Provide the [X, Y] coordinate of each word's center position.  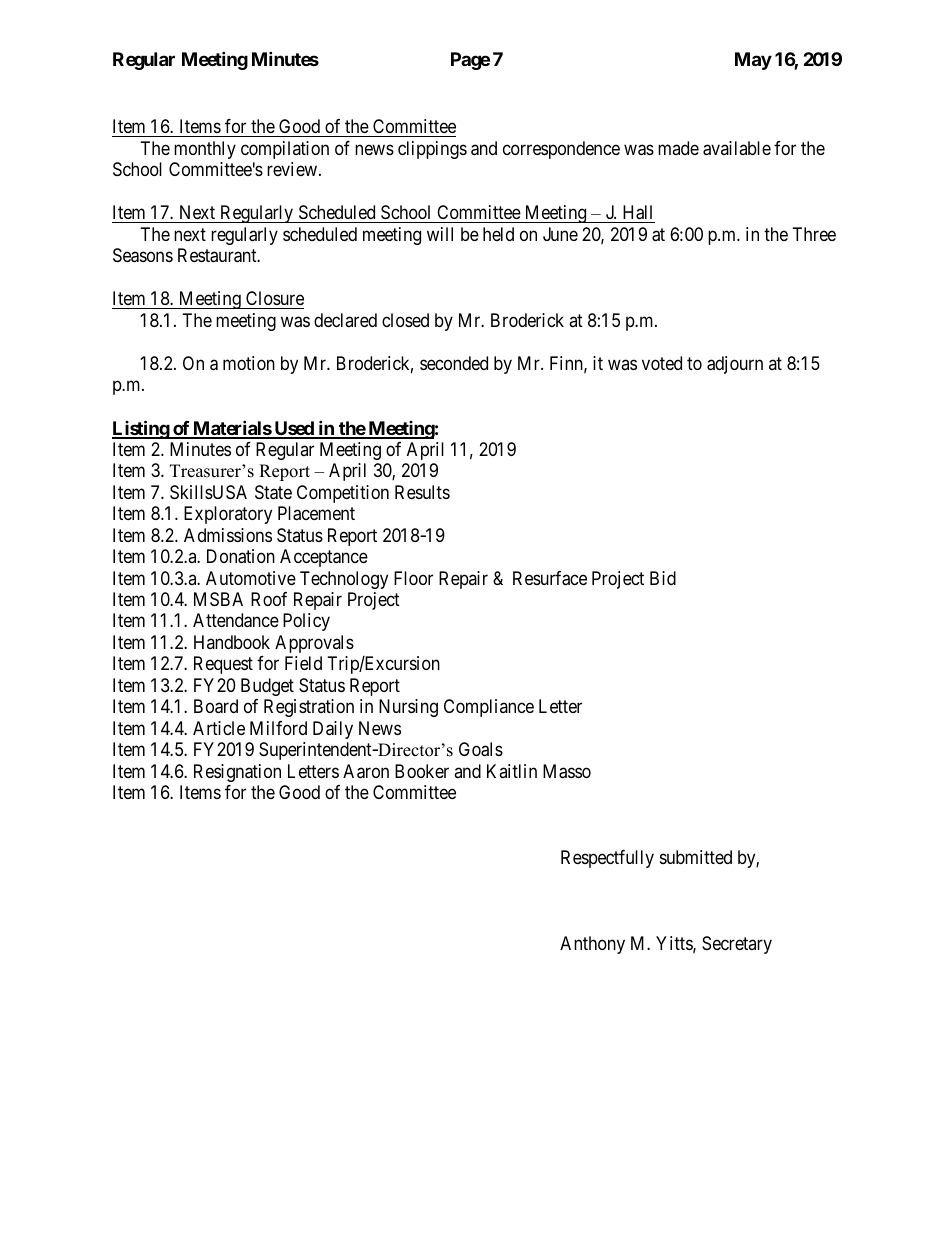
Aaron [366, 771]
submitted [696, 857]
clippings [432, 150]
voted [662, 363]
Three [814, 234]
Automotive [251, 578]
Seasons [143, 255]
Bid [663, 578]
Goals [481, 749]
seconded [454, 363]
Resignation [237, 773]
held [498, 234]
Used [294, 429]
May [753, 61]
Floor [413, 578]
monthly [205, 150]
